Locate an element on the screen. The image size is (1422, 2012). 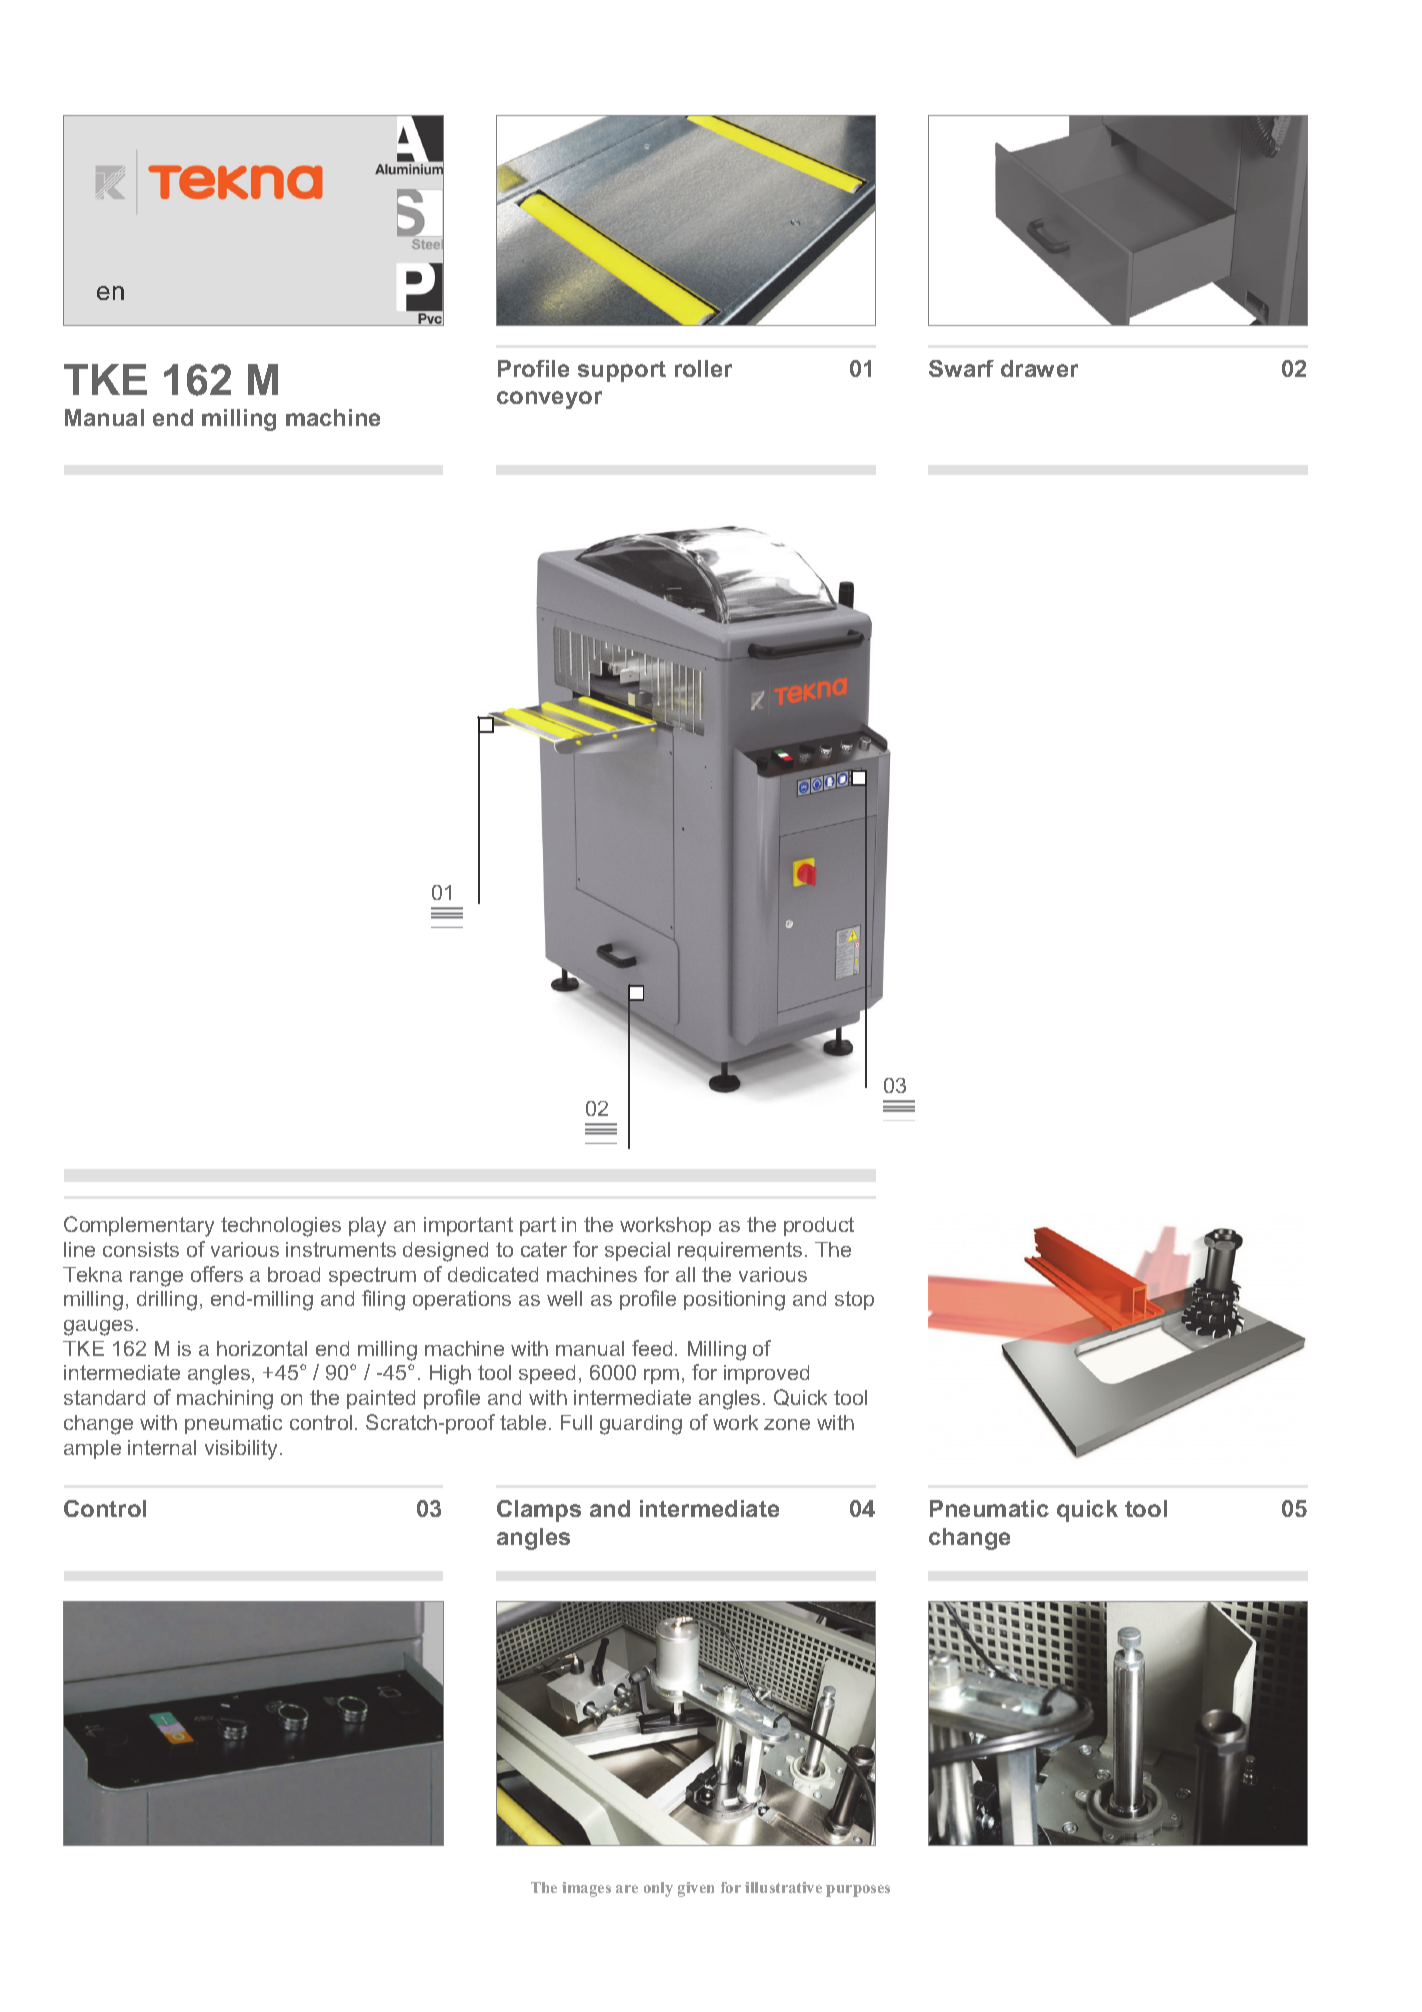
Complementary is located at coordinates (139, 1226).
